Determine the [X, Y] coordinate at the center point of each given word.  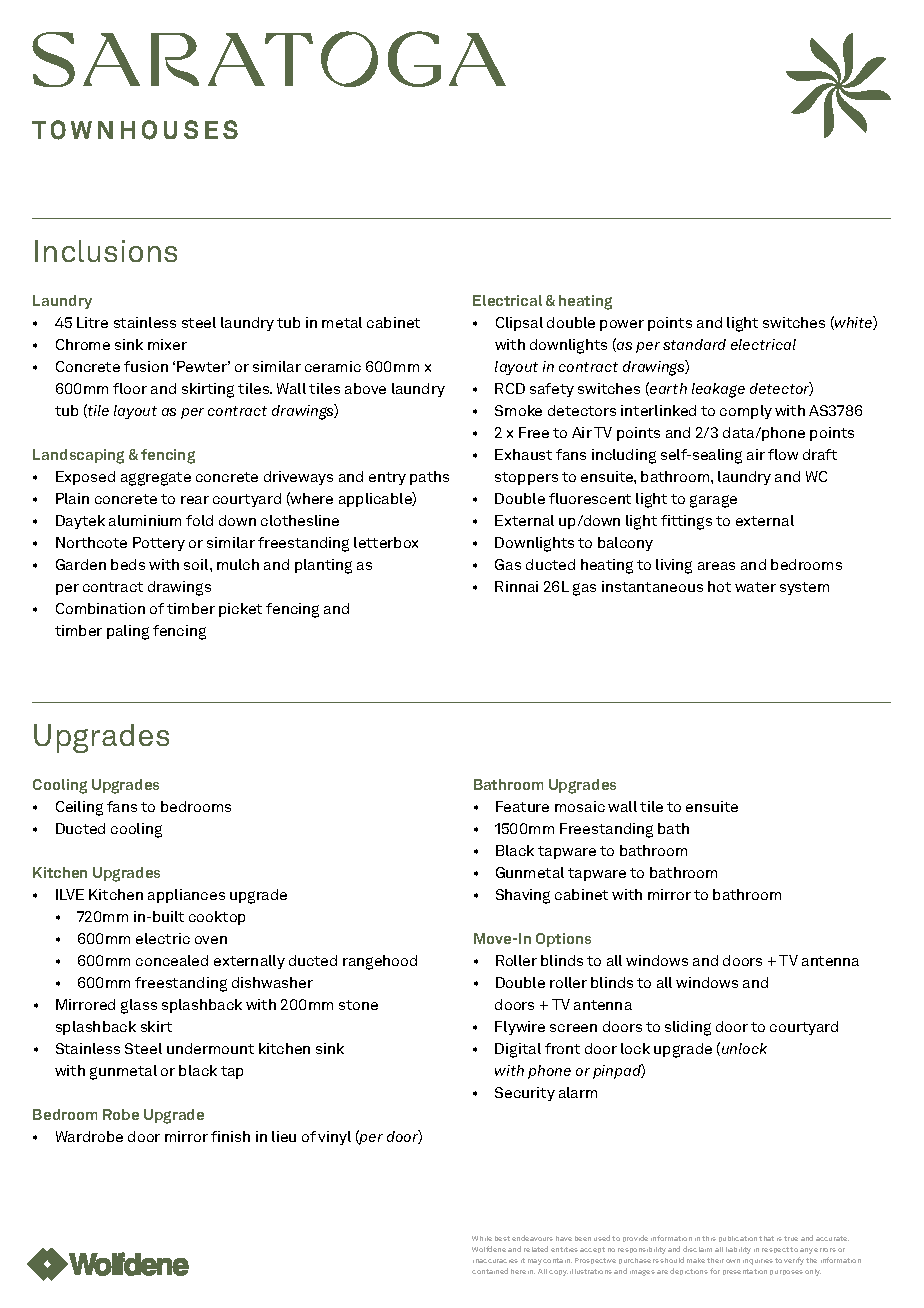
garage [713, 501]
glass [139, 1006]
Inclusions [106, 251]
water [755, 587]
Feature [522, 806]
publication [738, 1239]
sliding [688, 1028]
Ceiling [79, 808]
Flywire [520, 1028]
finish [230, 1136]
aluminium [145, 520]
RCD [510, 388]
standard [694, 344]
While [482, 1238]
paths [429, 478]
